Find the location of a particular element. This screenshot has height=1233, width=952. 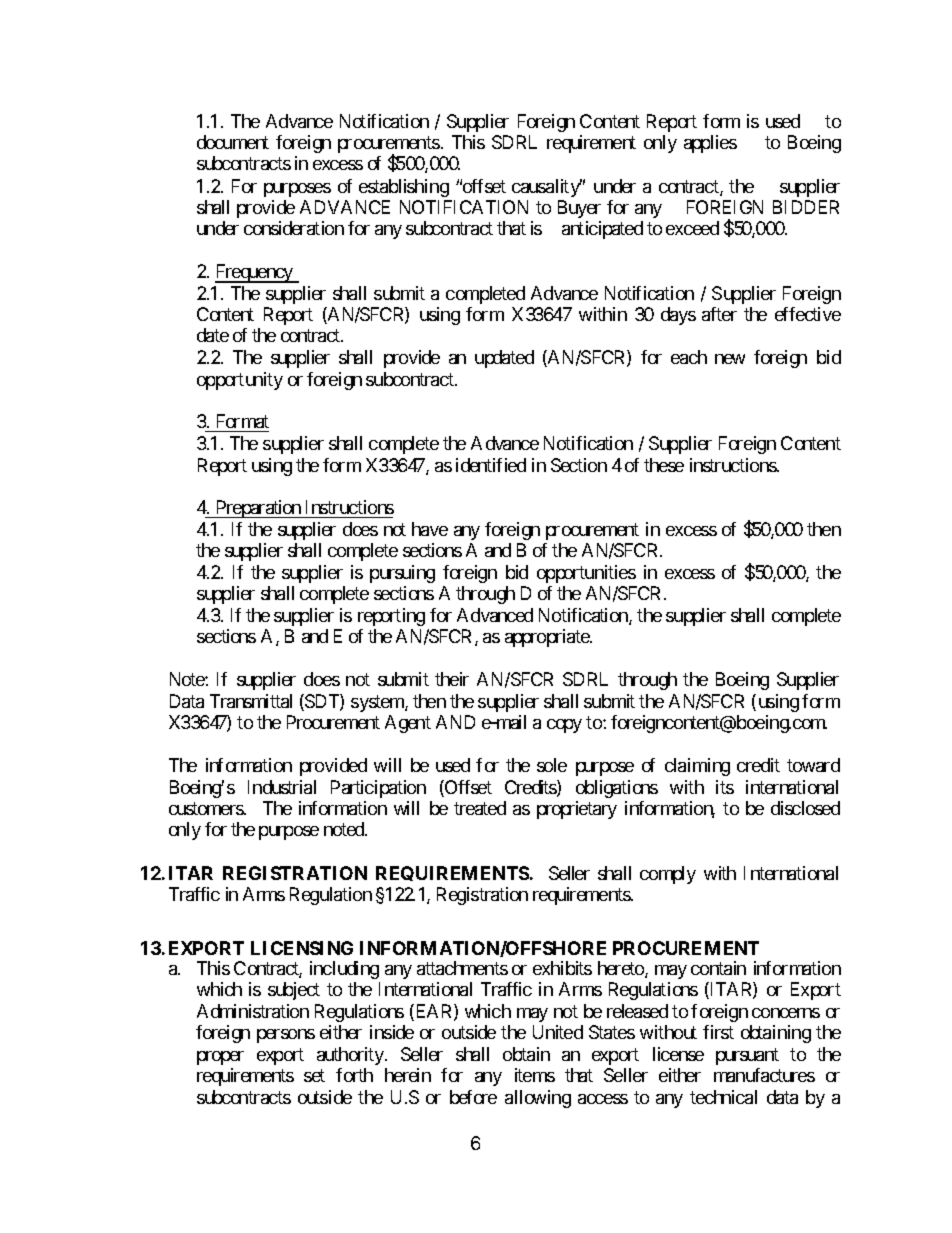

opportunities is located at coordinates (586, 574).
